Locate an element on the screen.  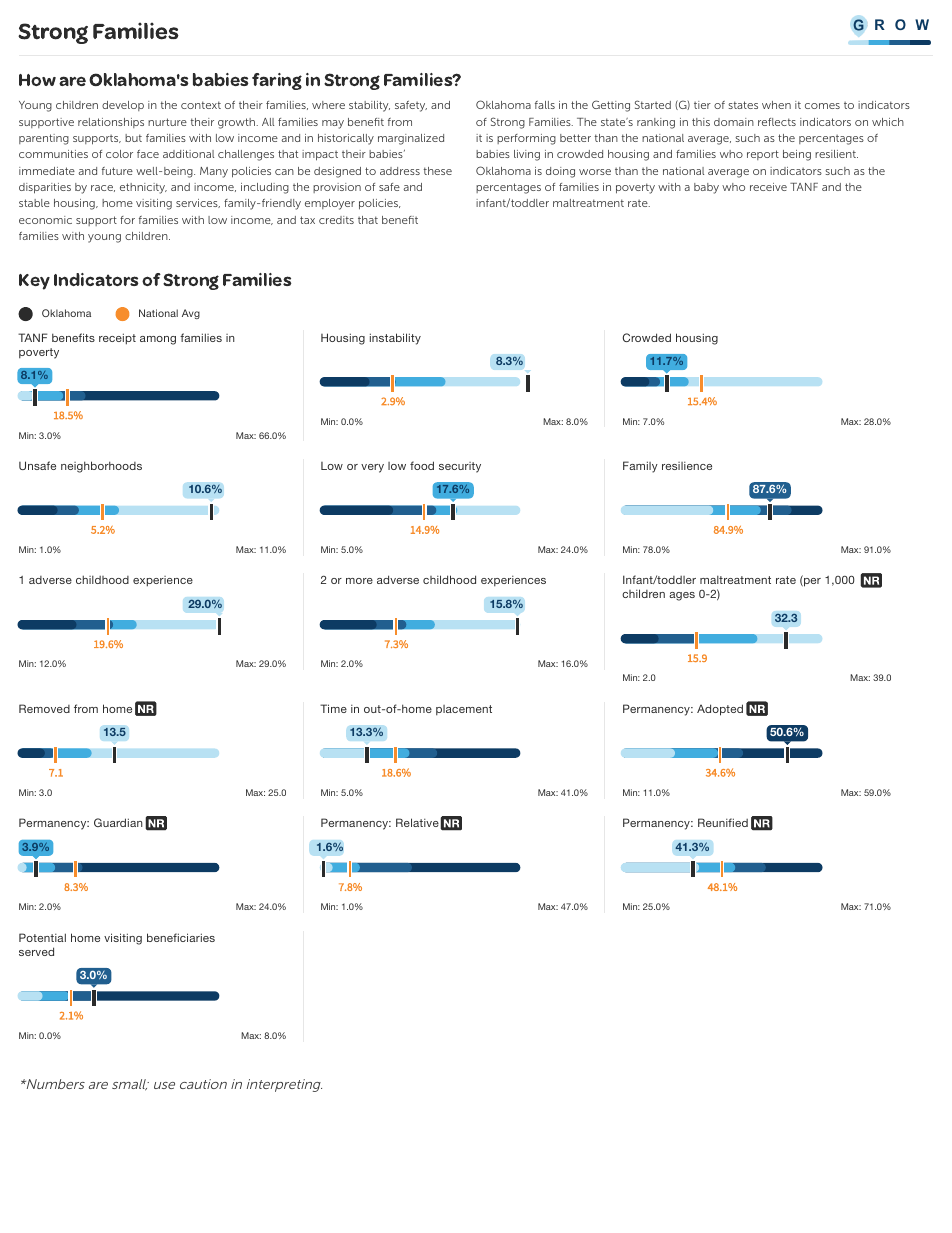
among is located at coordinates (158, 340).
